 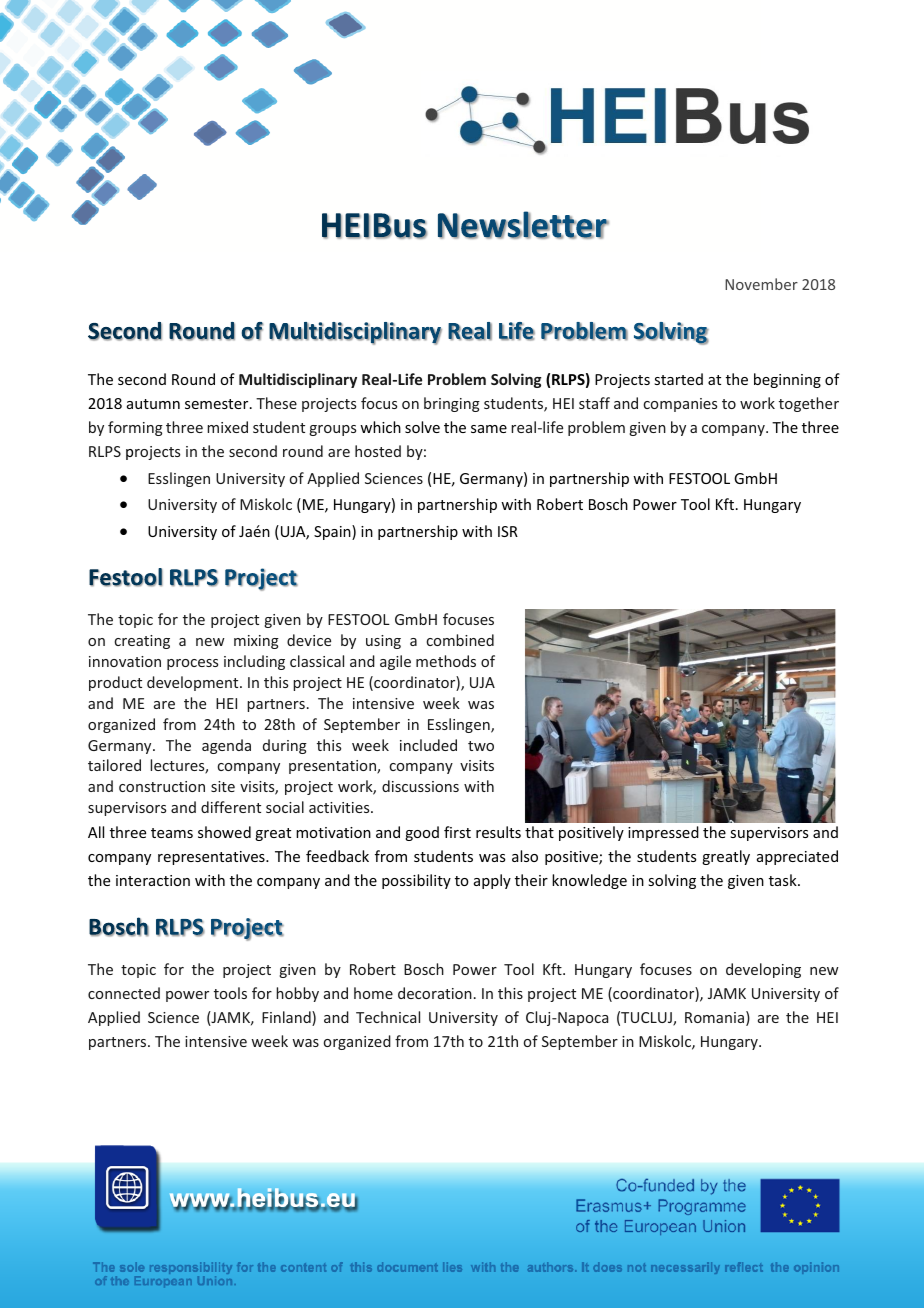 I want to click on companies, so click(x=680, y=405).
